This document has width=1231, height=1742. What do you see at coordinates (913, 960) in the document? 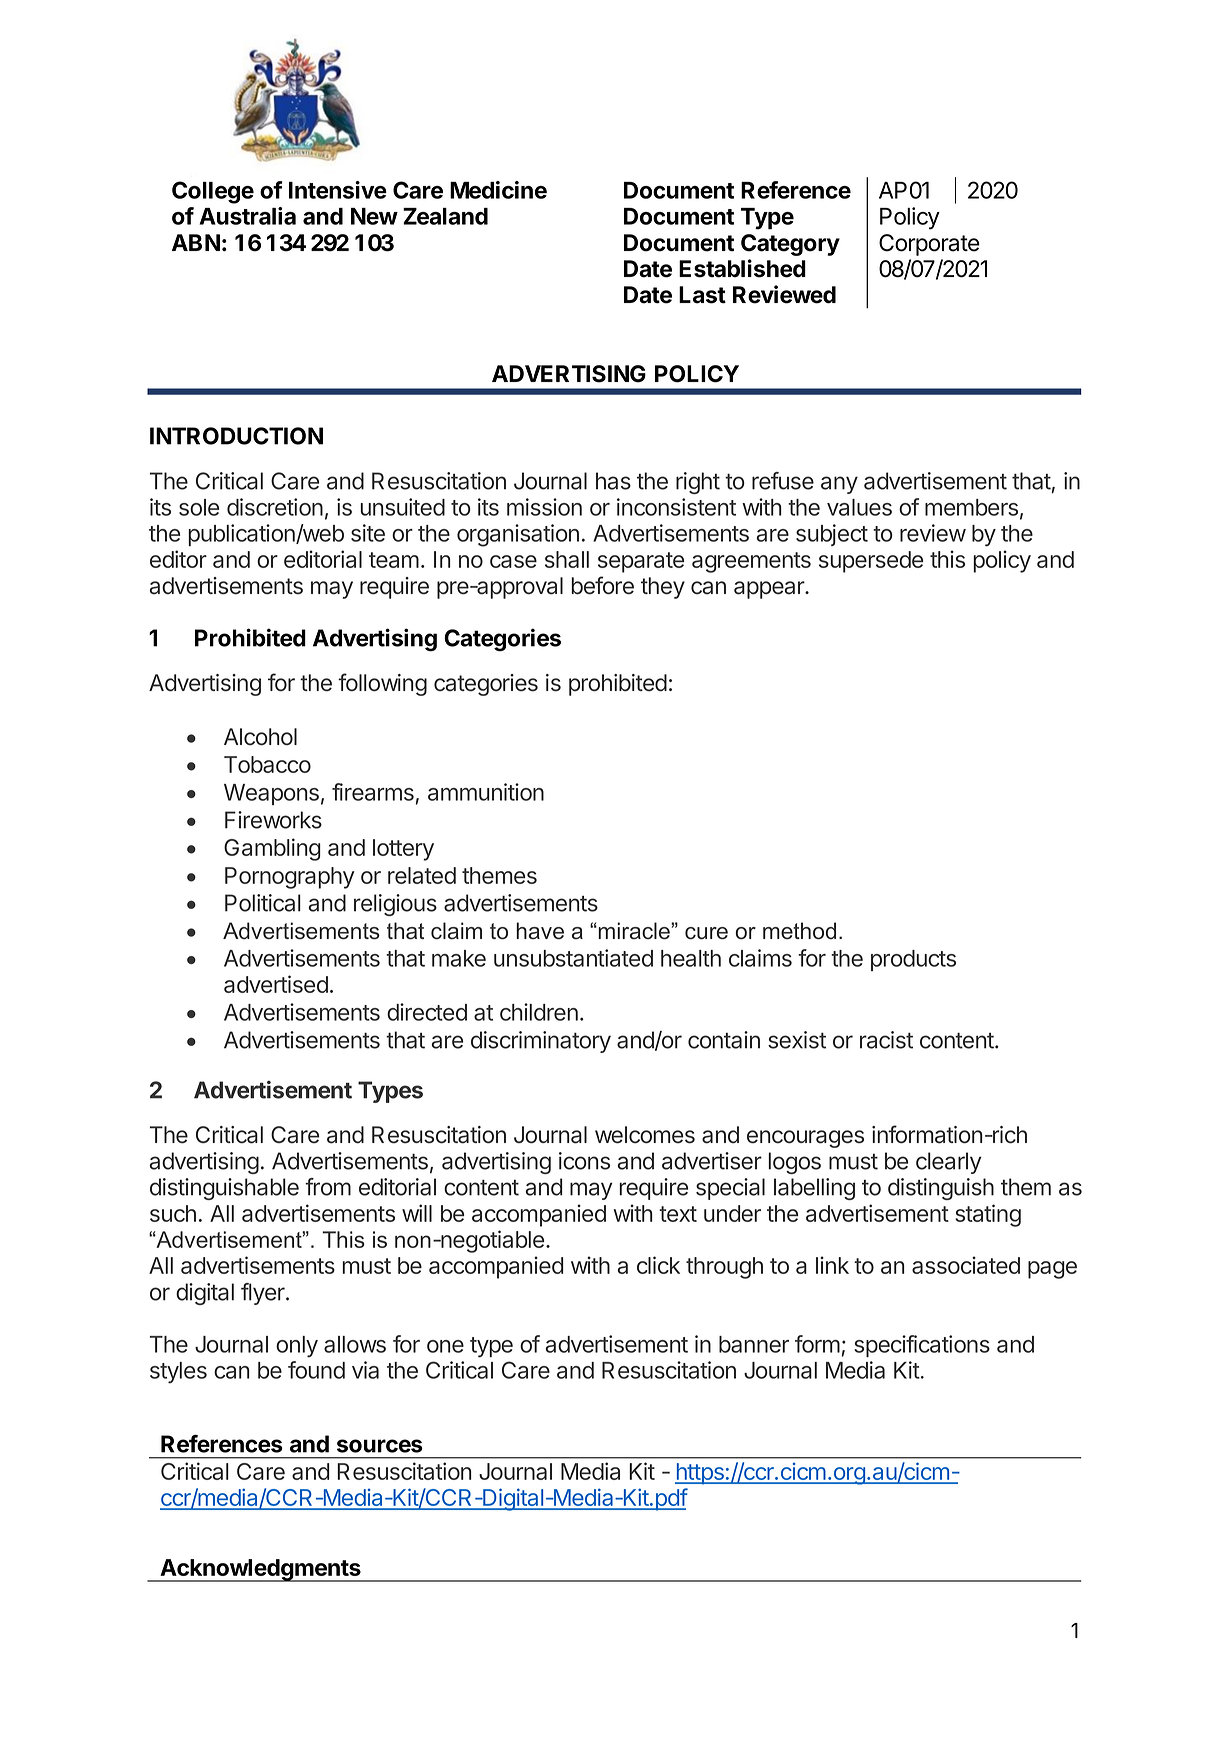
I see `products` at bounding box center [913, 960].
